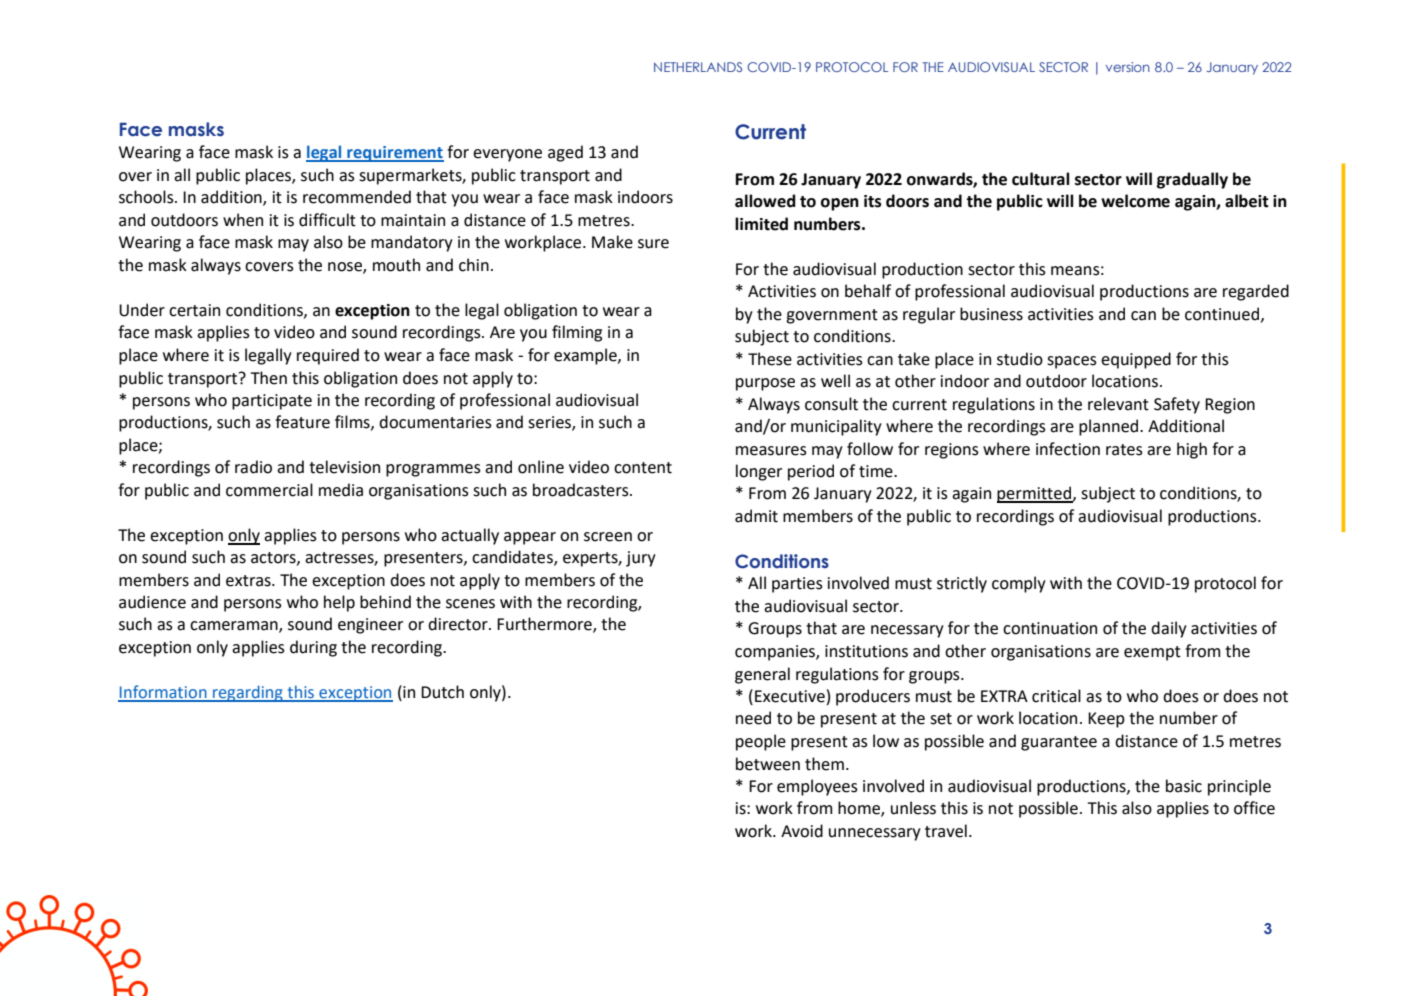 The height and width of the screenshot is (996, 1410). I want to click on content, so click(643, 468).
